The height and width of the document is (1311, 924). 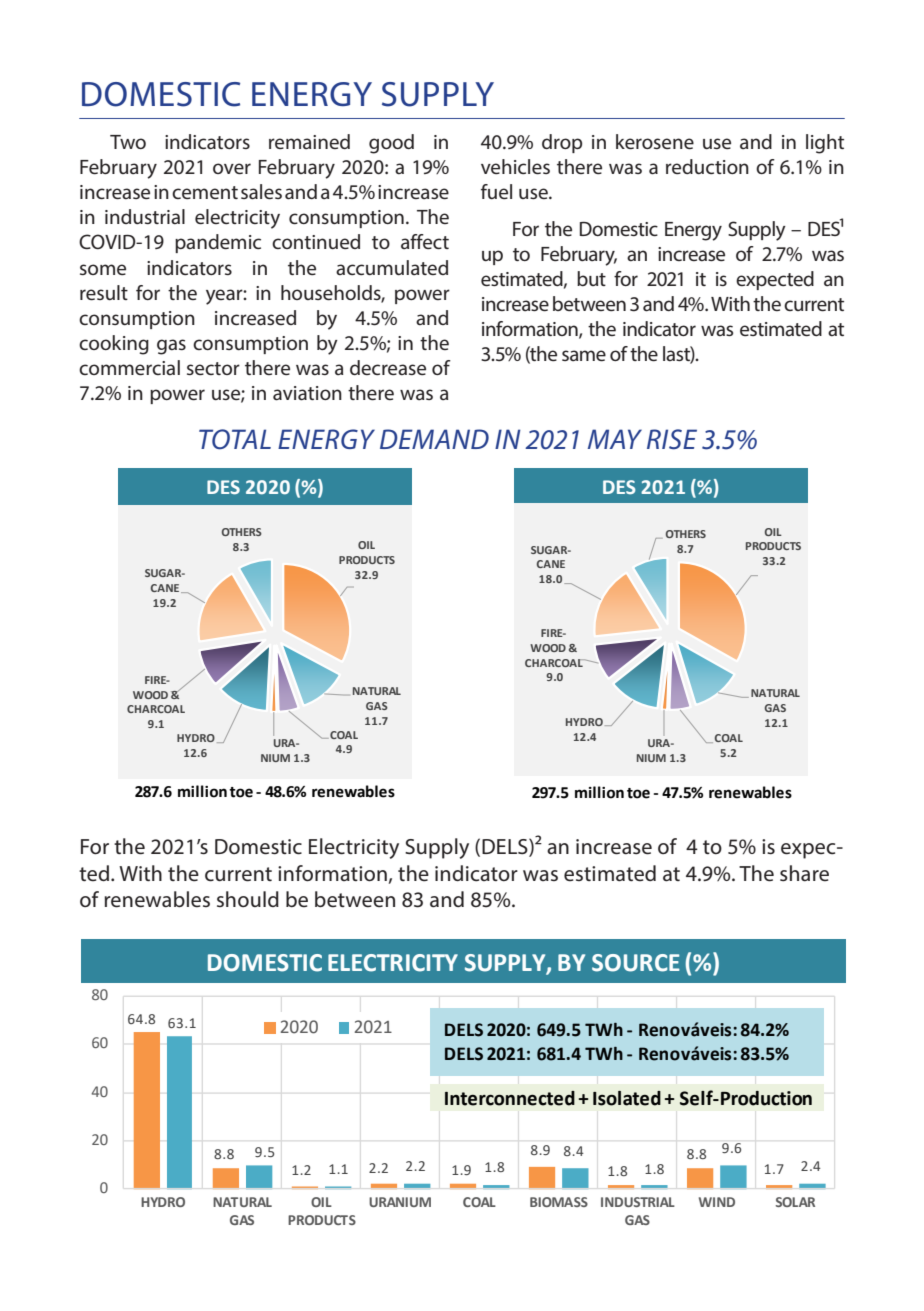 I want to click on share, so click(x=804, y=873).
